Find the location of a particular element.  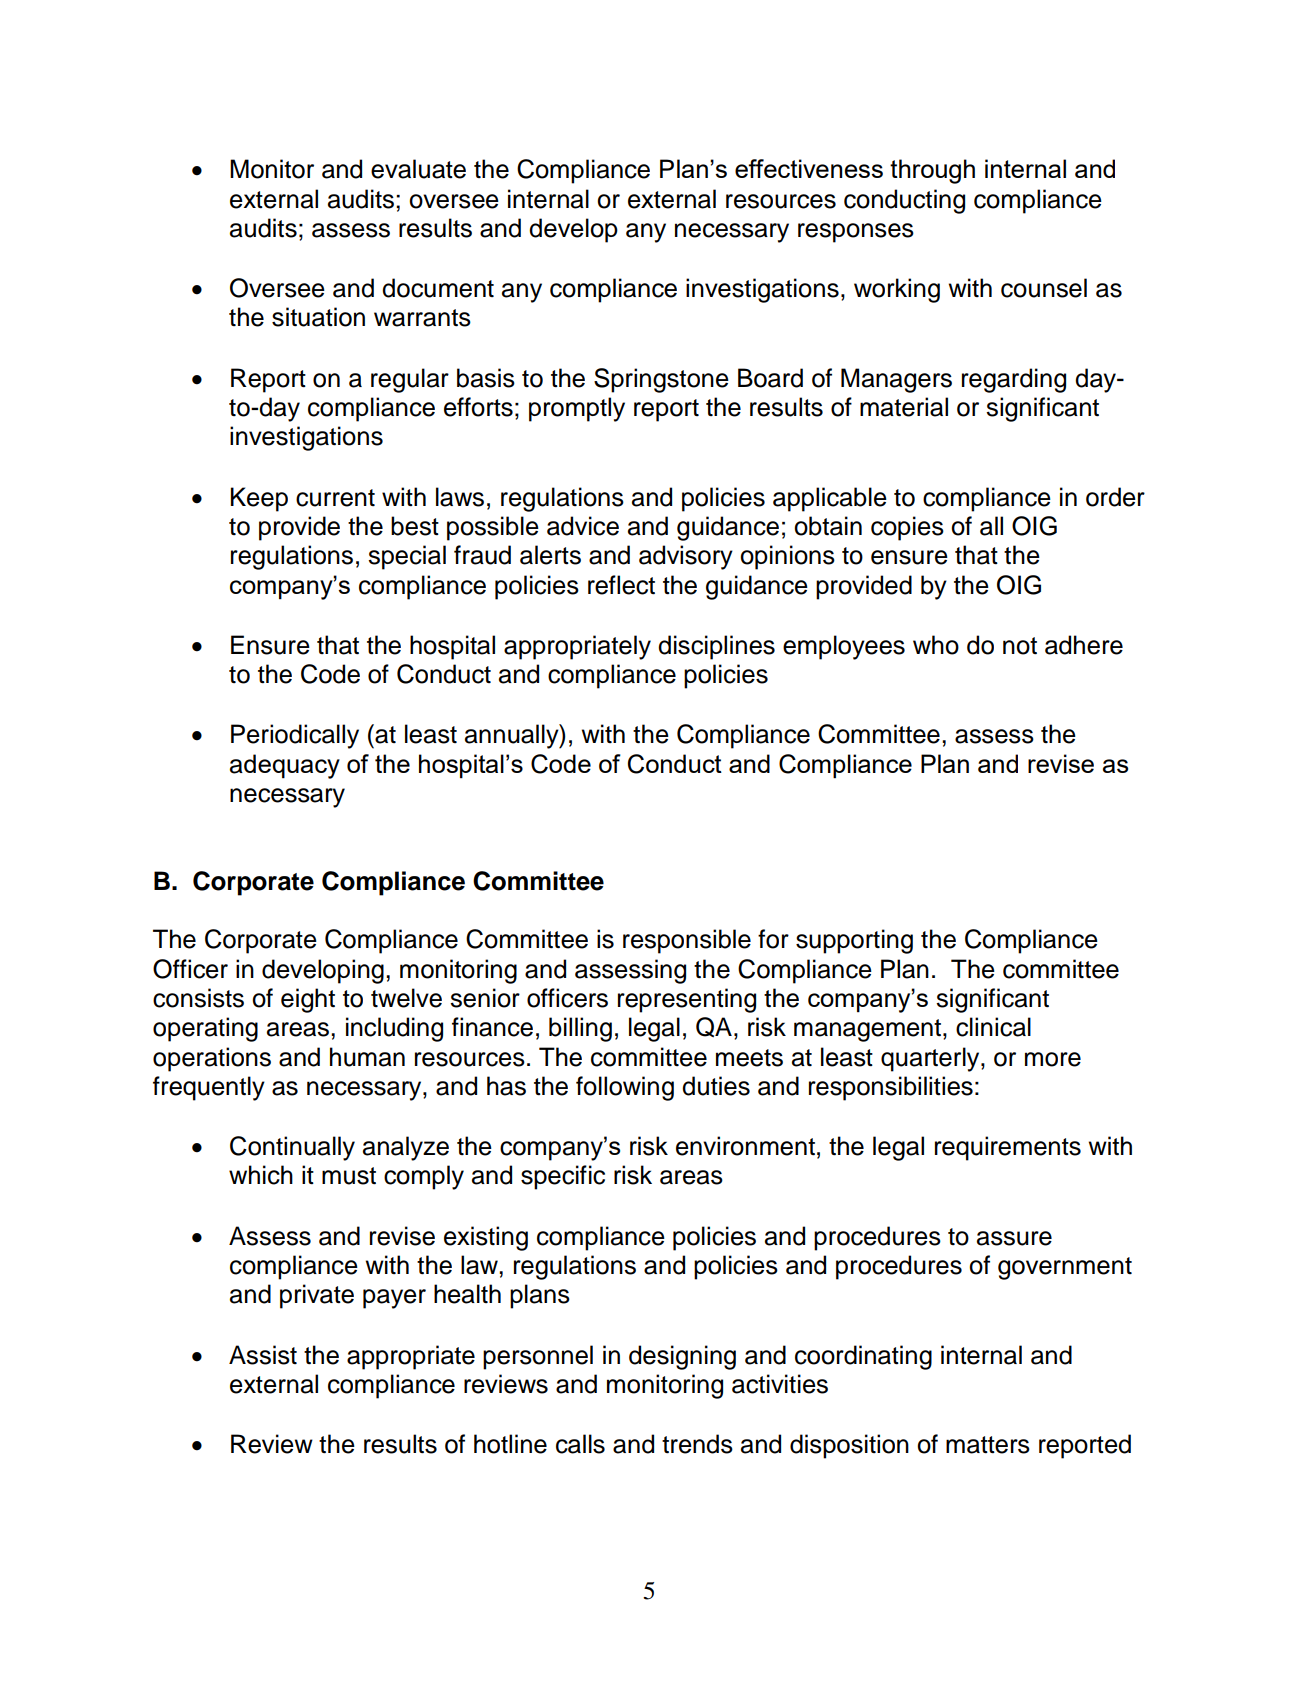

through is located at coordinates (932, 171).
